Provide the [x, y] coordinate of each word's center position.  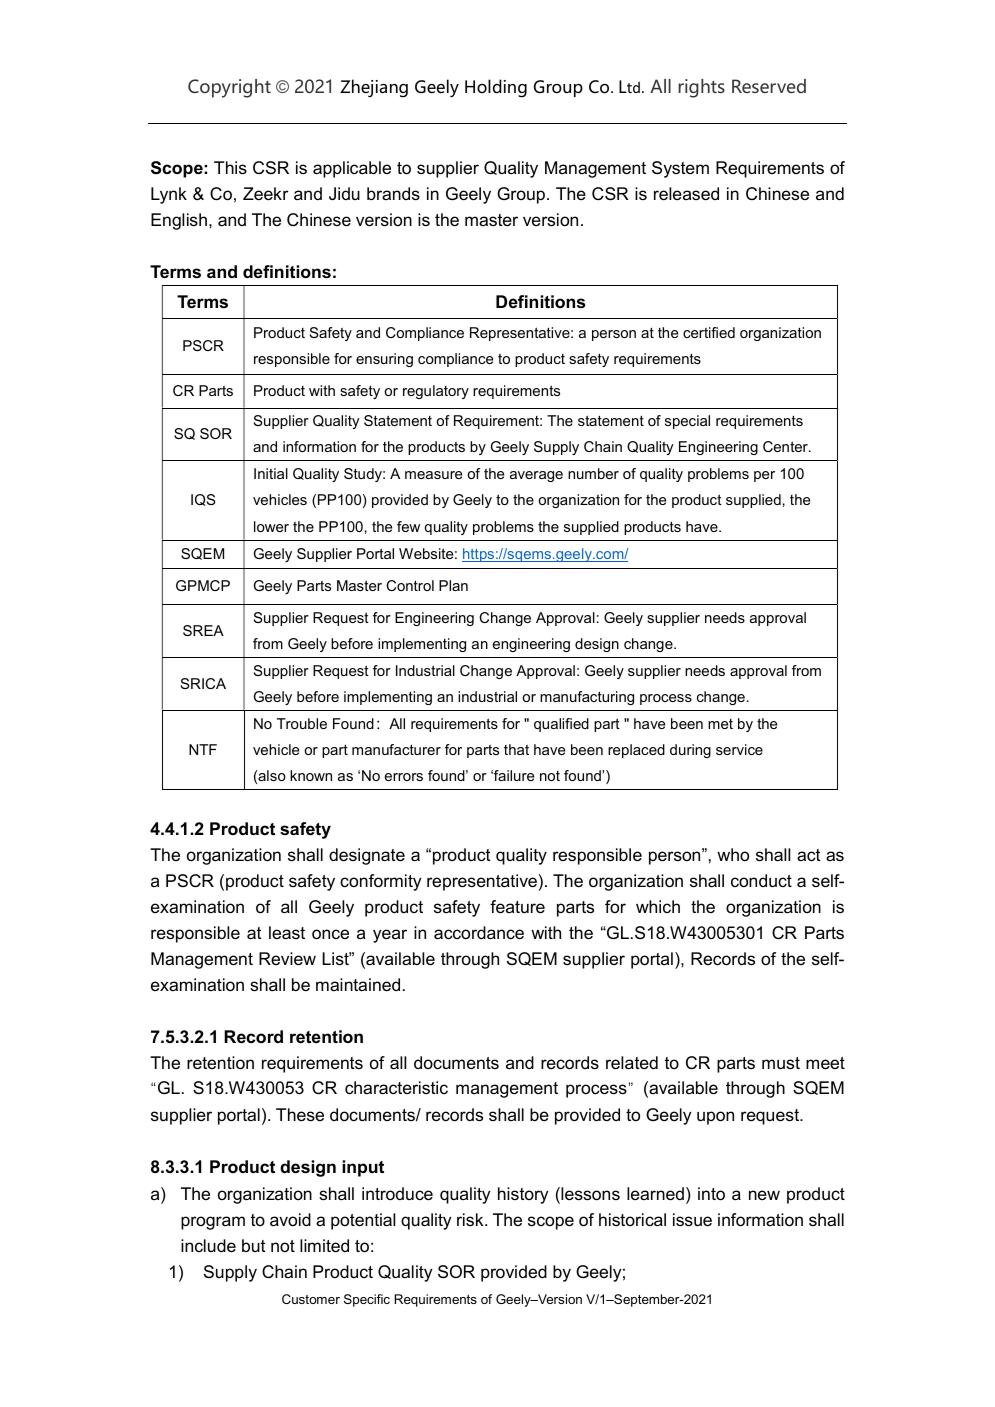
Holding [496, 88]
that [516, 749]
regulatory [436, 392]
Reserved [769, 86]
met [720, 724]
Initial [271, 473]
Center [786, 446]
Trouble [302, 723]
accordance [479, 933]
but [254, 1245]
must [781, 1063]
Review [287, 959]
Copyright [229, 88]
